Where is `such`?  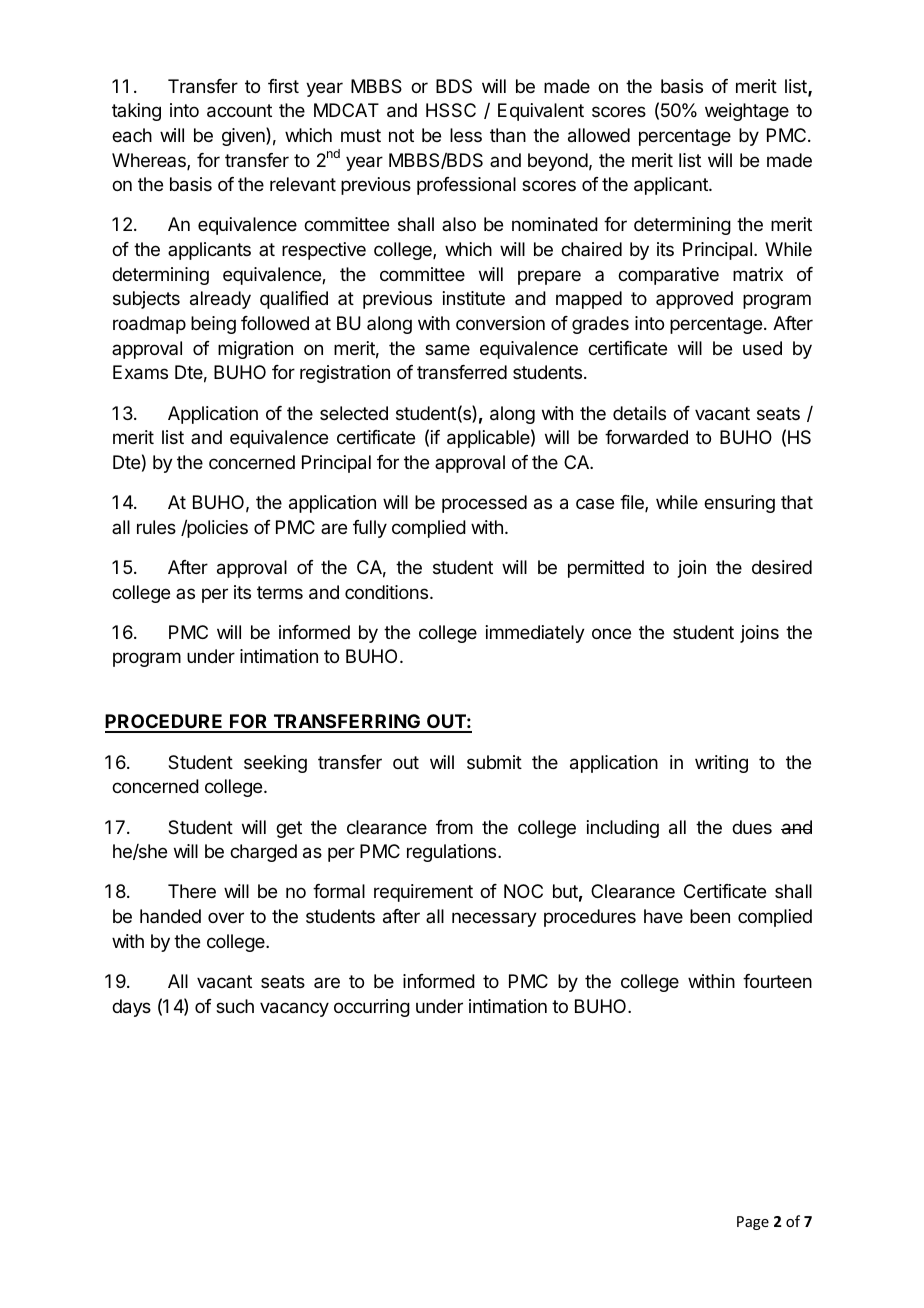
such is located at coordinates (235, 1006).
